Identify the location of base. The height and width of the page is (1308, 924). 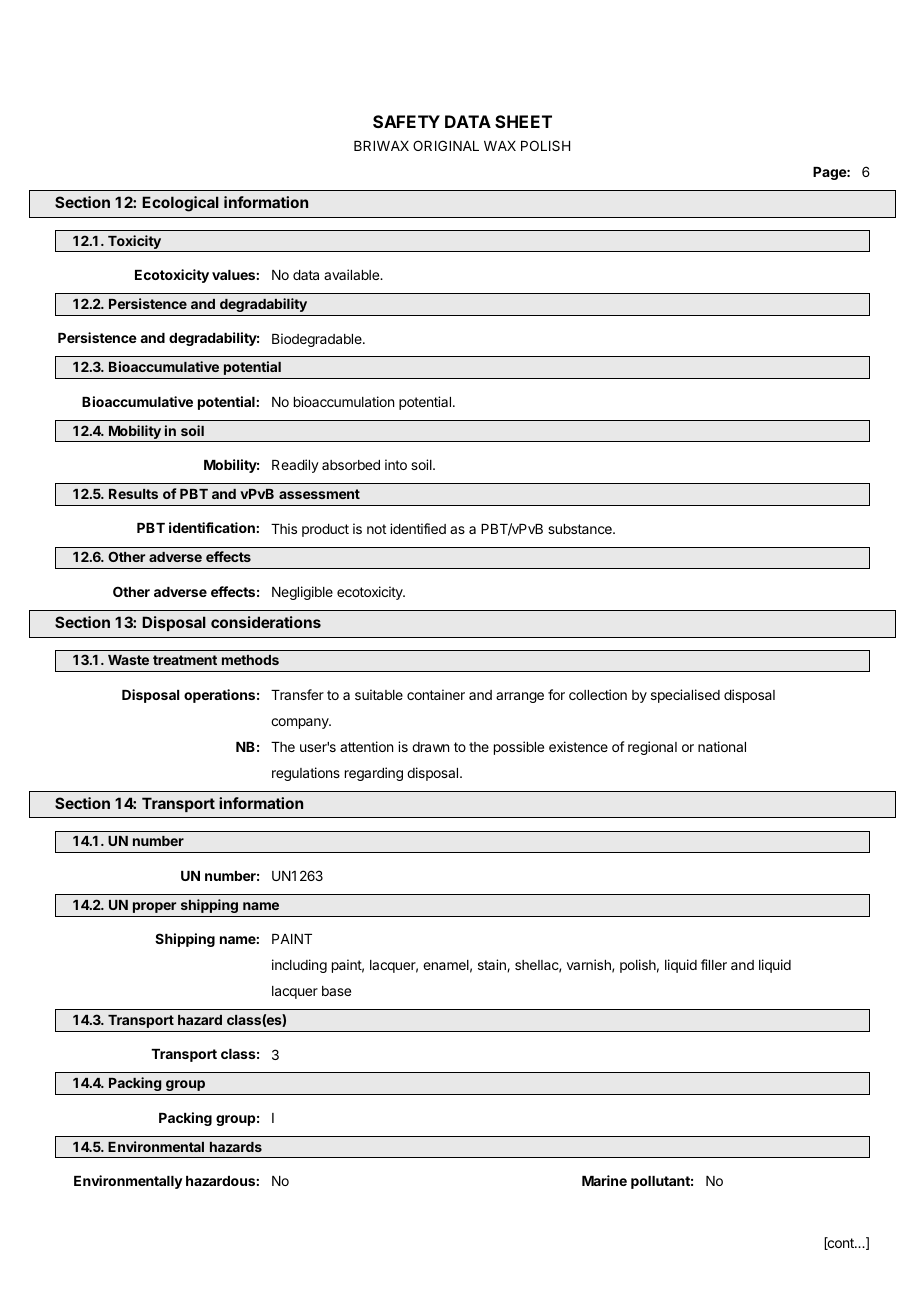
(336, 991).
